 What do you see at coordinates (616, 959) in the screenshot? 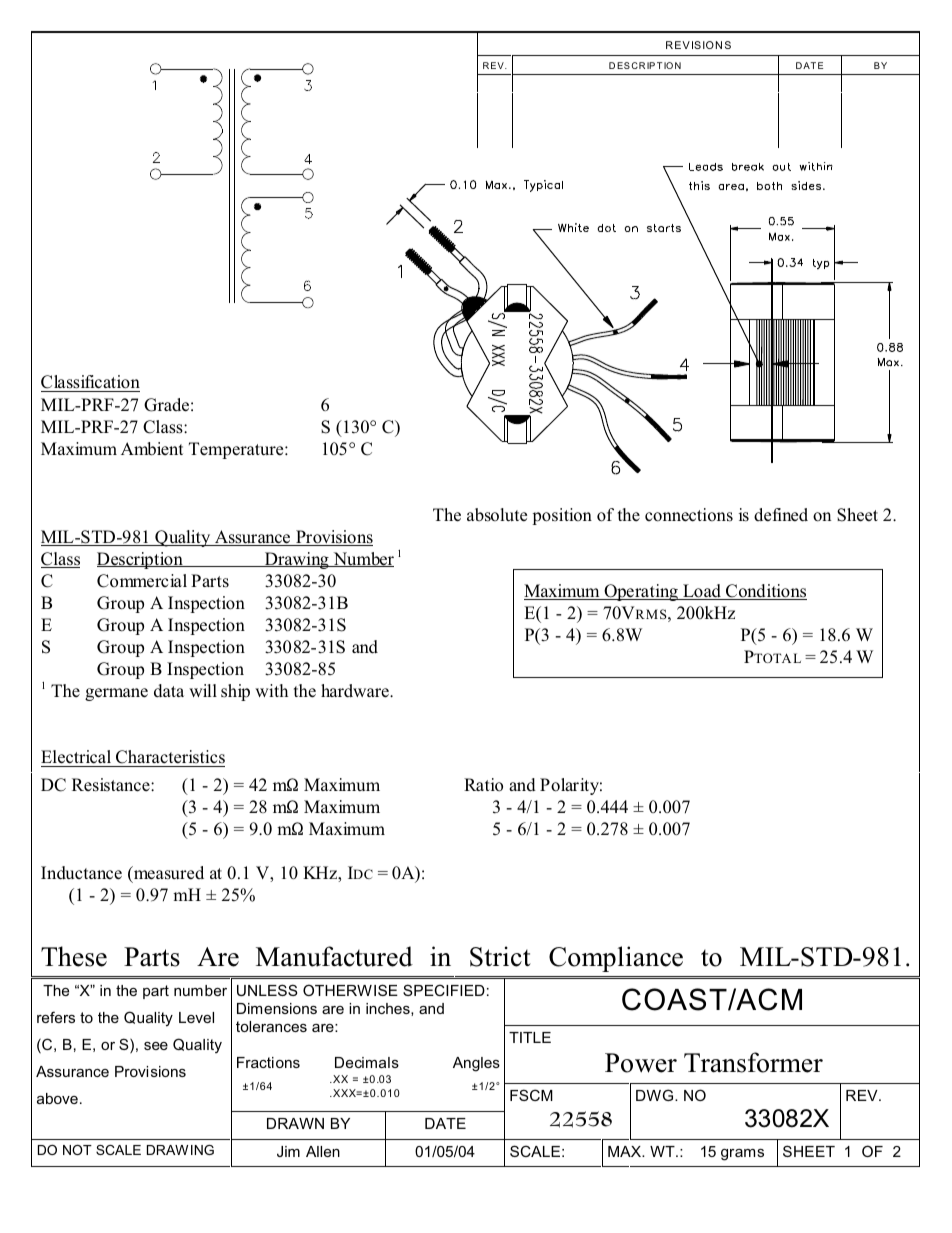
I see `Compliance` at bounding box center [616, 959].
